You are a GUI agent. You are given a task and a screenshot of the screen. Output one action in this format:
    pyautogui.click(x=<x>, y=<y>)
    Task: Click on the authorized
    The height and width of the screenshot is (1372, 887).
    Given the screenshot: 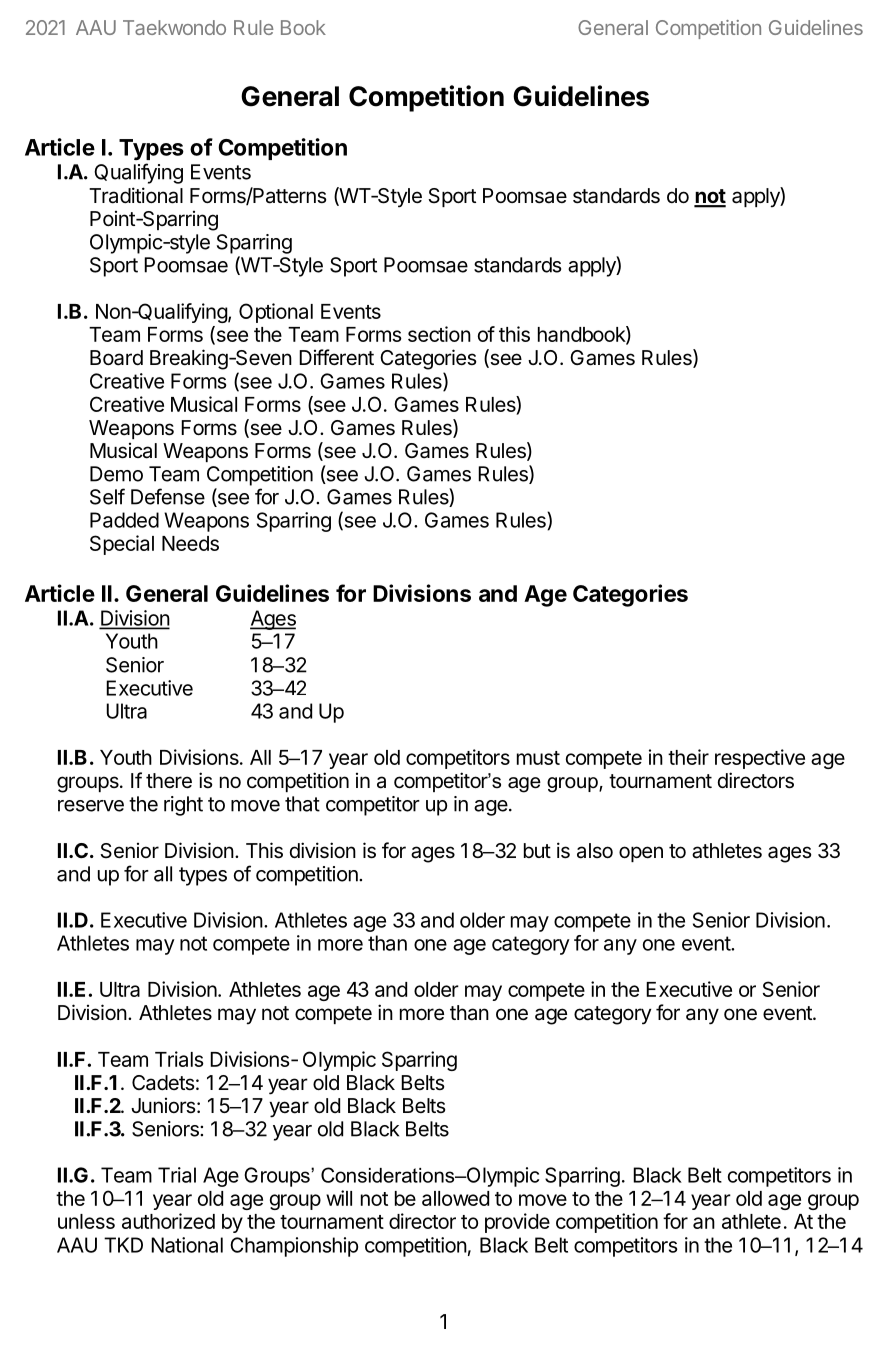 What is the action you would take?
    pyautogui.click(x=168, y=1221)
